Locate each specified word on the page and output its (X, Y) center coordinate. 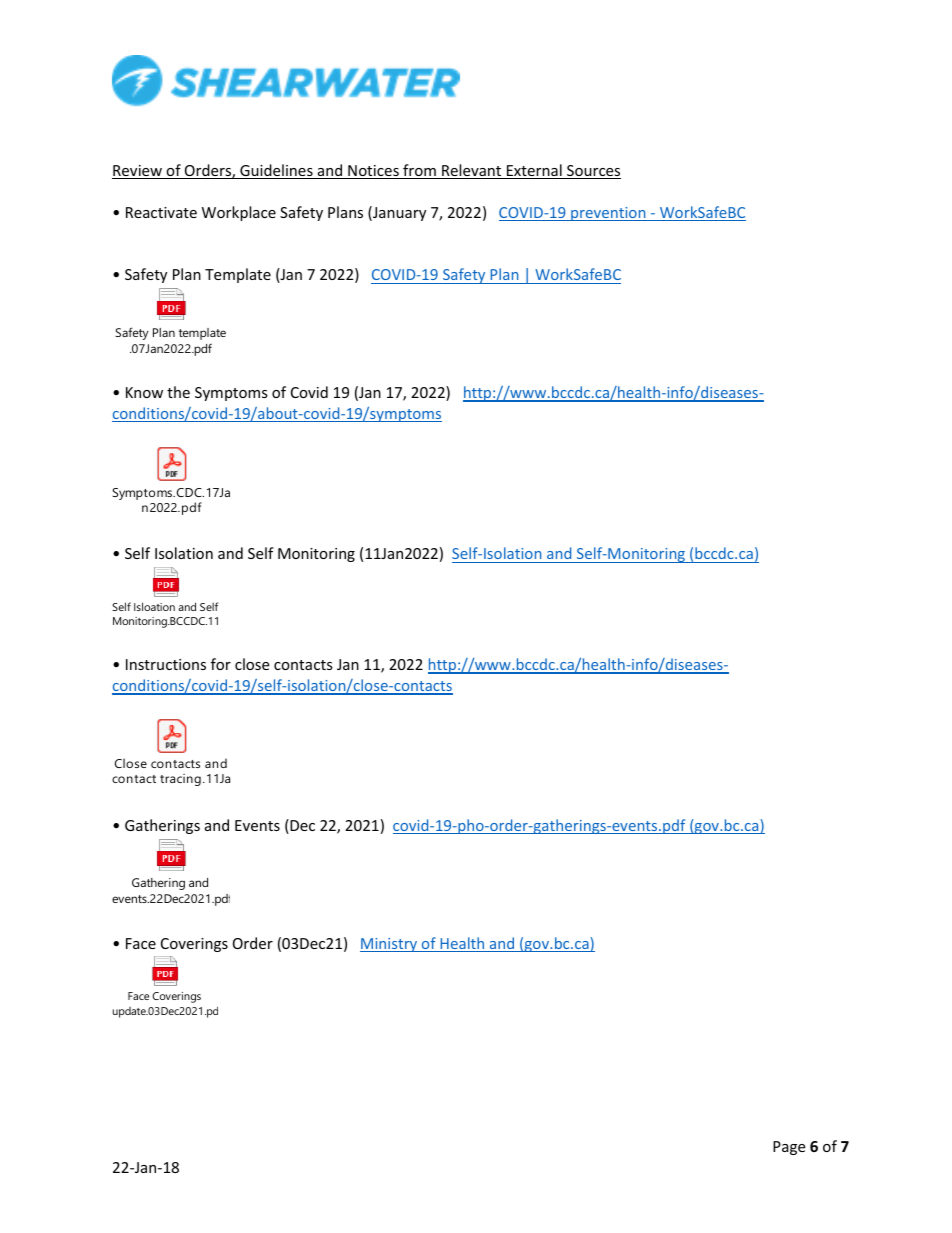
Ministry (390, 945)
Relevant (472, 171)
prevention (608, 214)
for (221, 664)
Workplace (239, 213)
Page (789, 1148)
